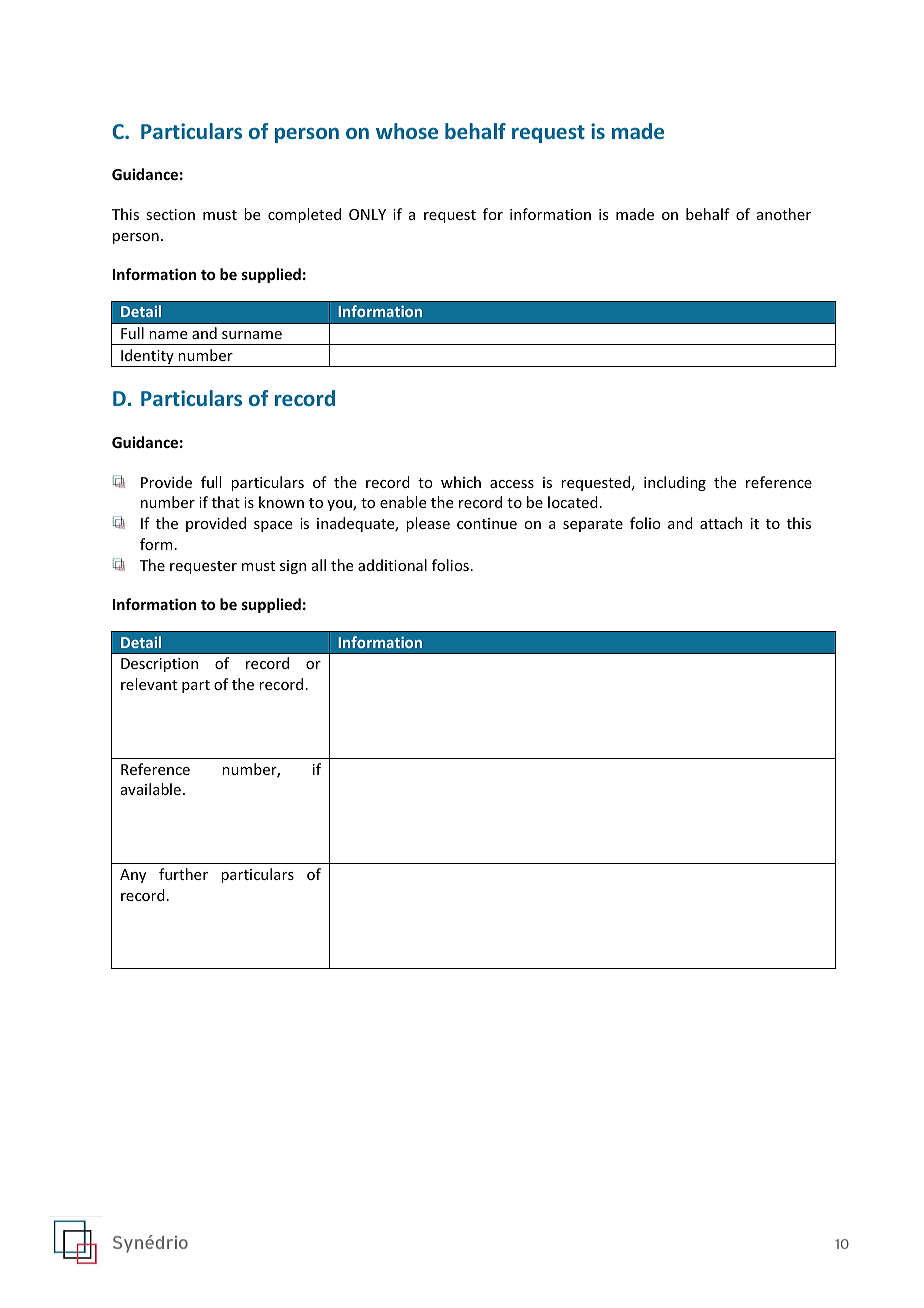  Describe the element at coordinates (784, 214) in the document. I see `another` at that location.
